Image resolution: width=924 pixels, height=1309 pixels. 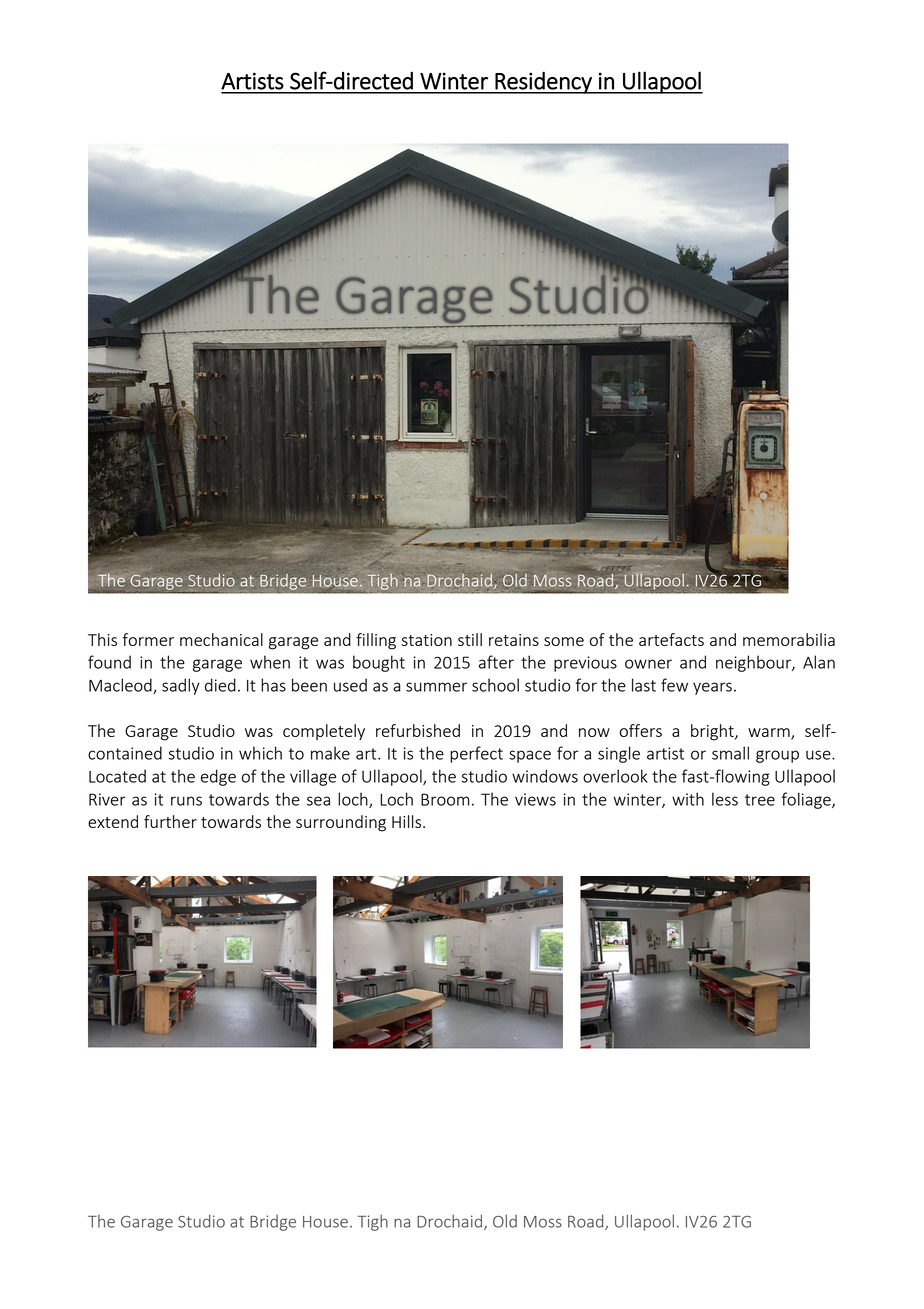 I want to click on still, so click(x=470, y=639).
